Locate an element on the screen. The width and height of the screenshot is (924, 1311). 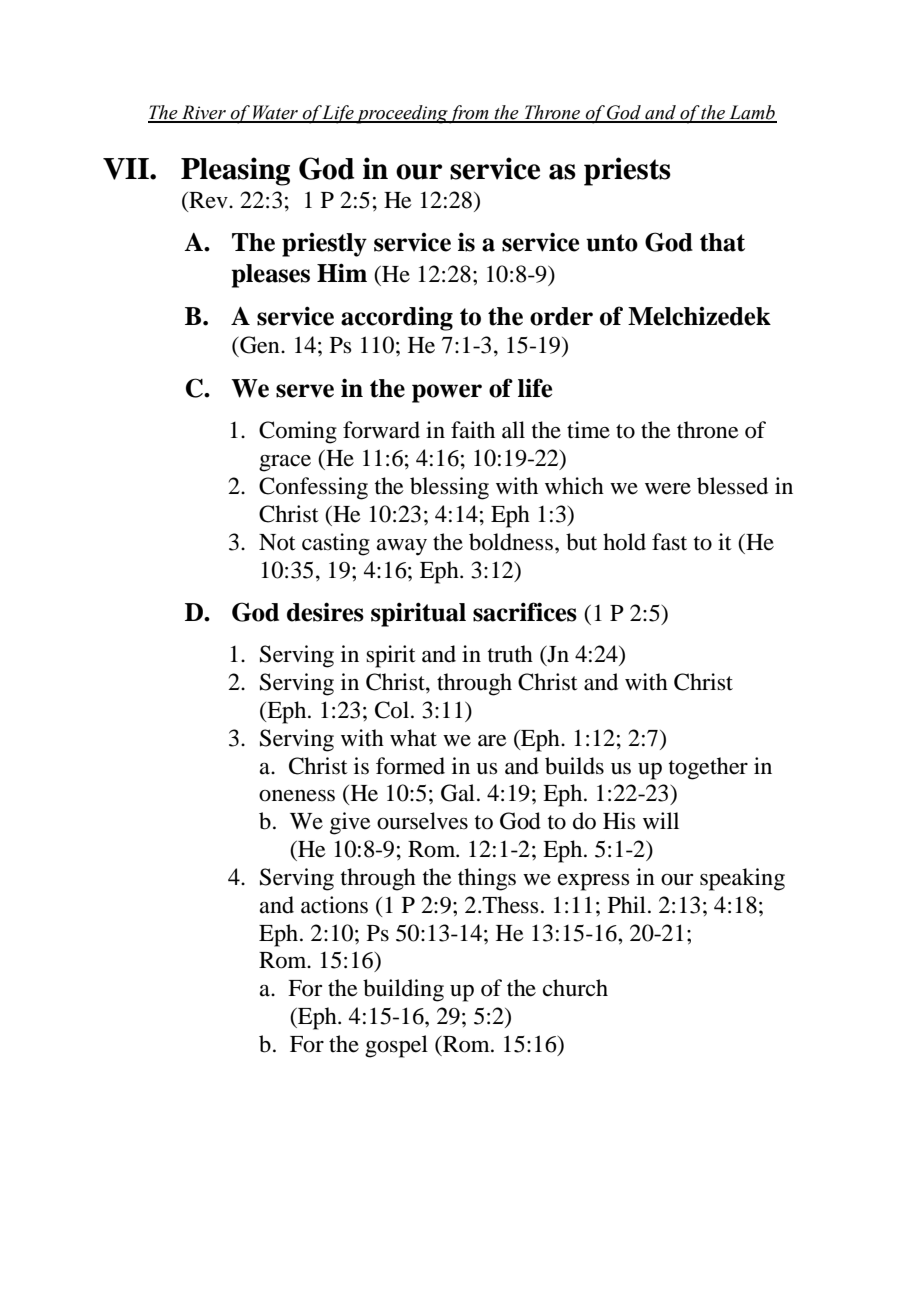
will is located at coordinates (661, 820).
